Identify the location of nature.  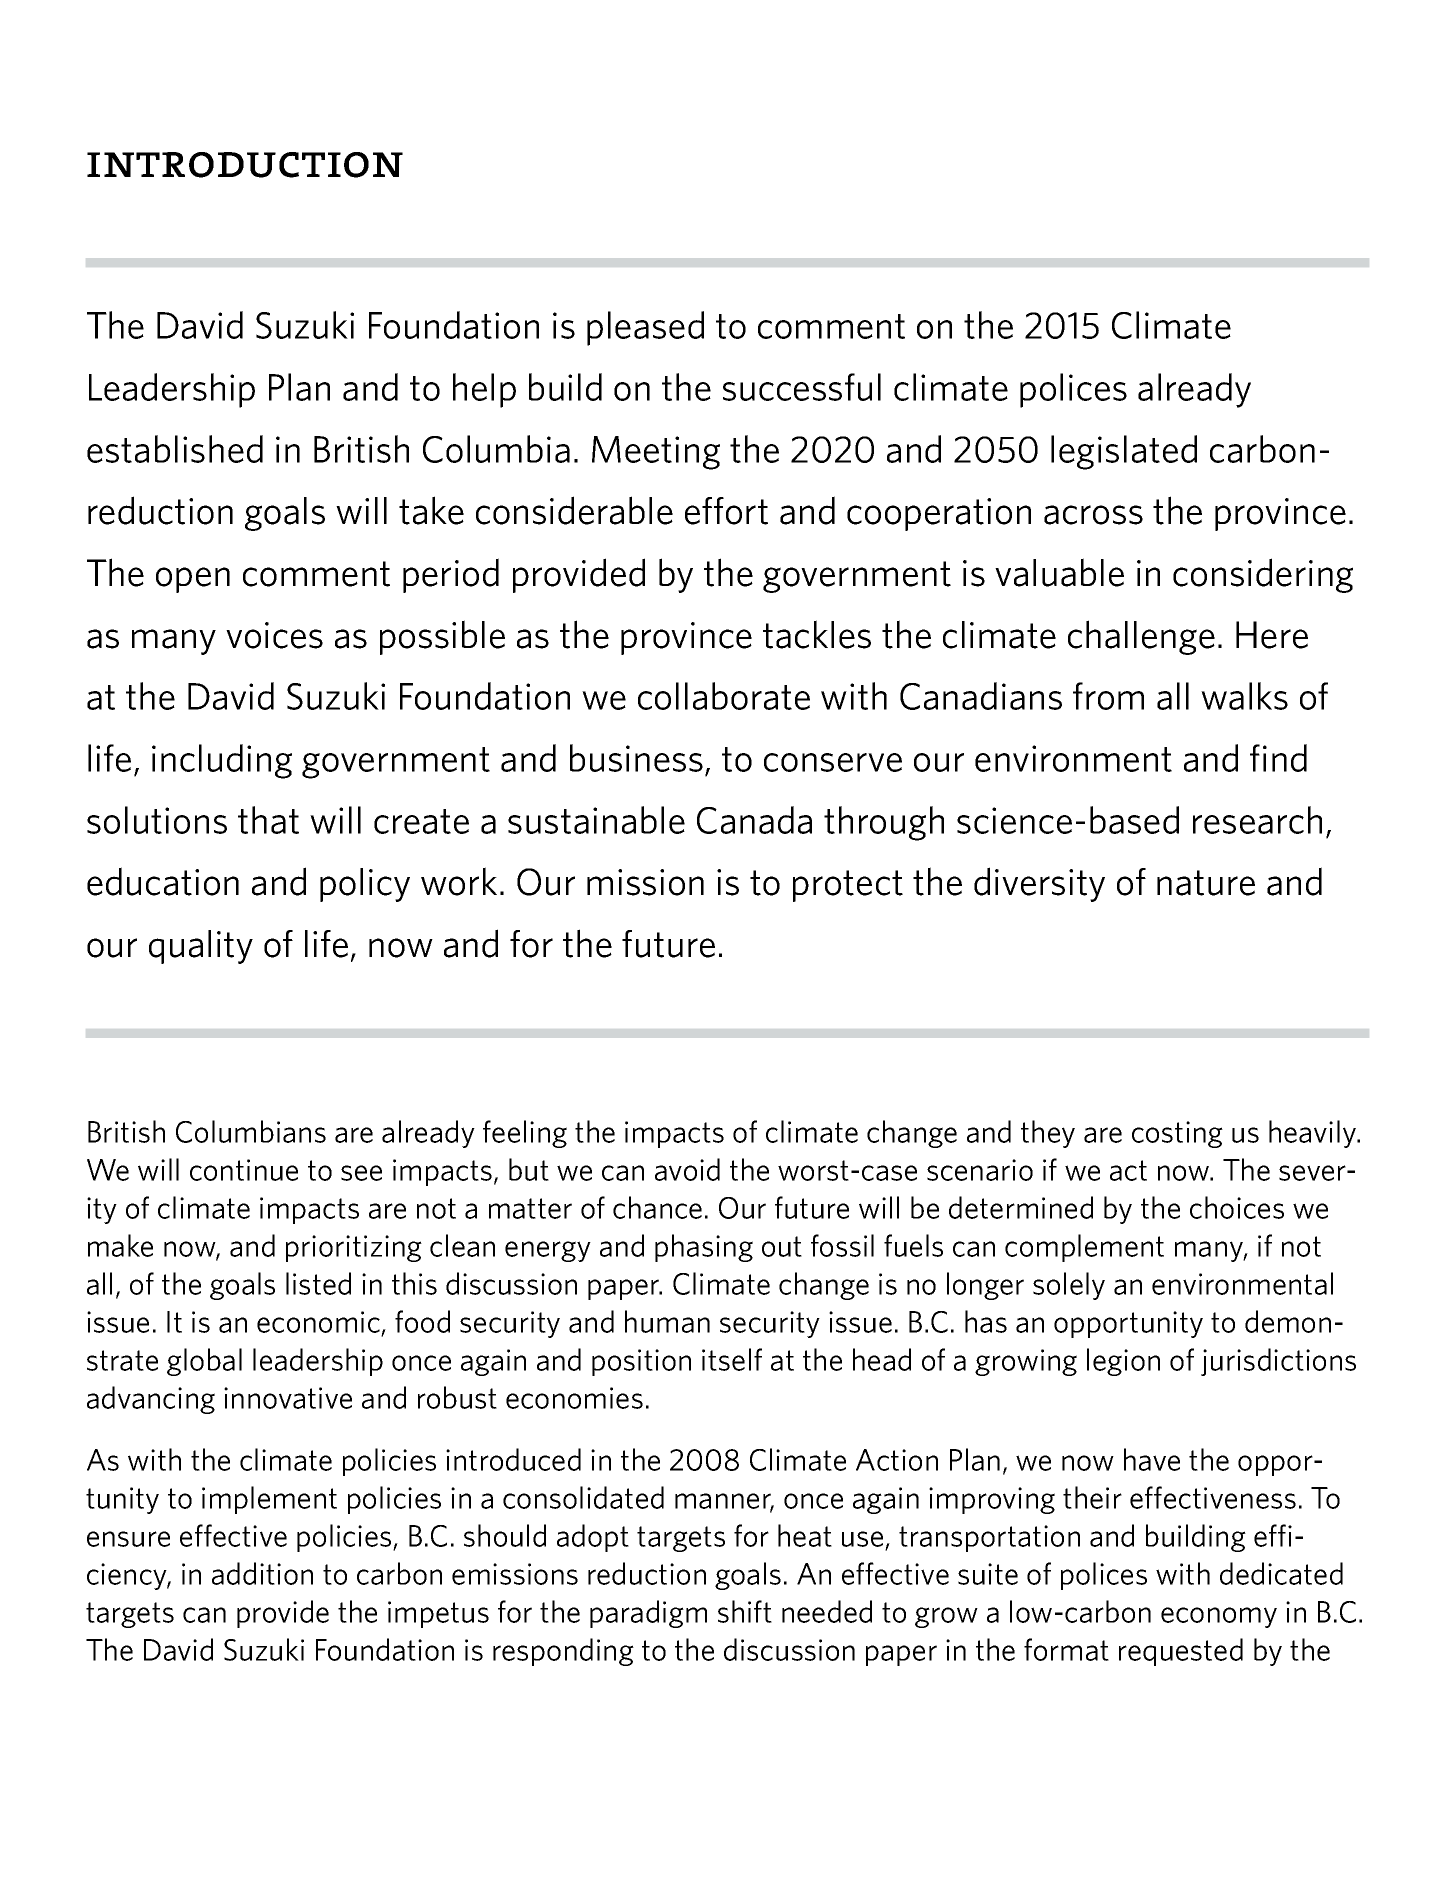
(1206, 883).
